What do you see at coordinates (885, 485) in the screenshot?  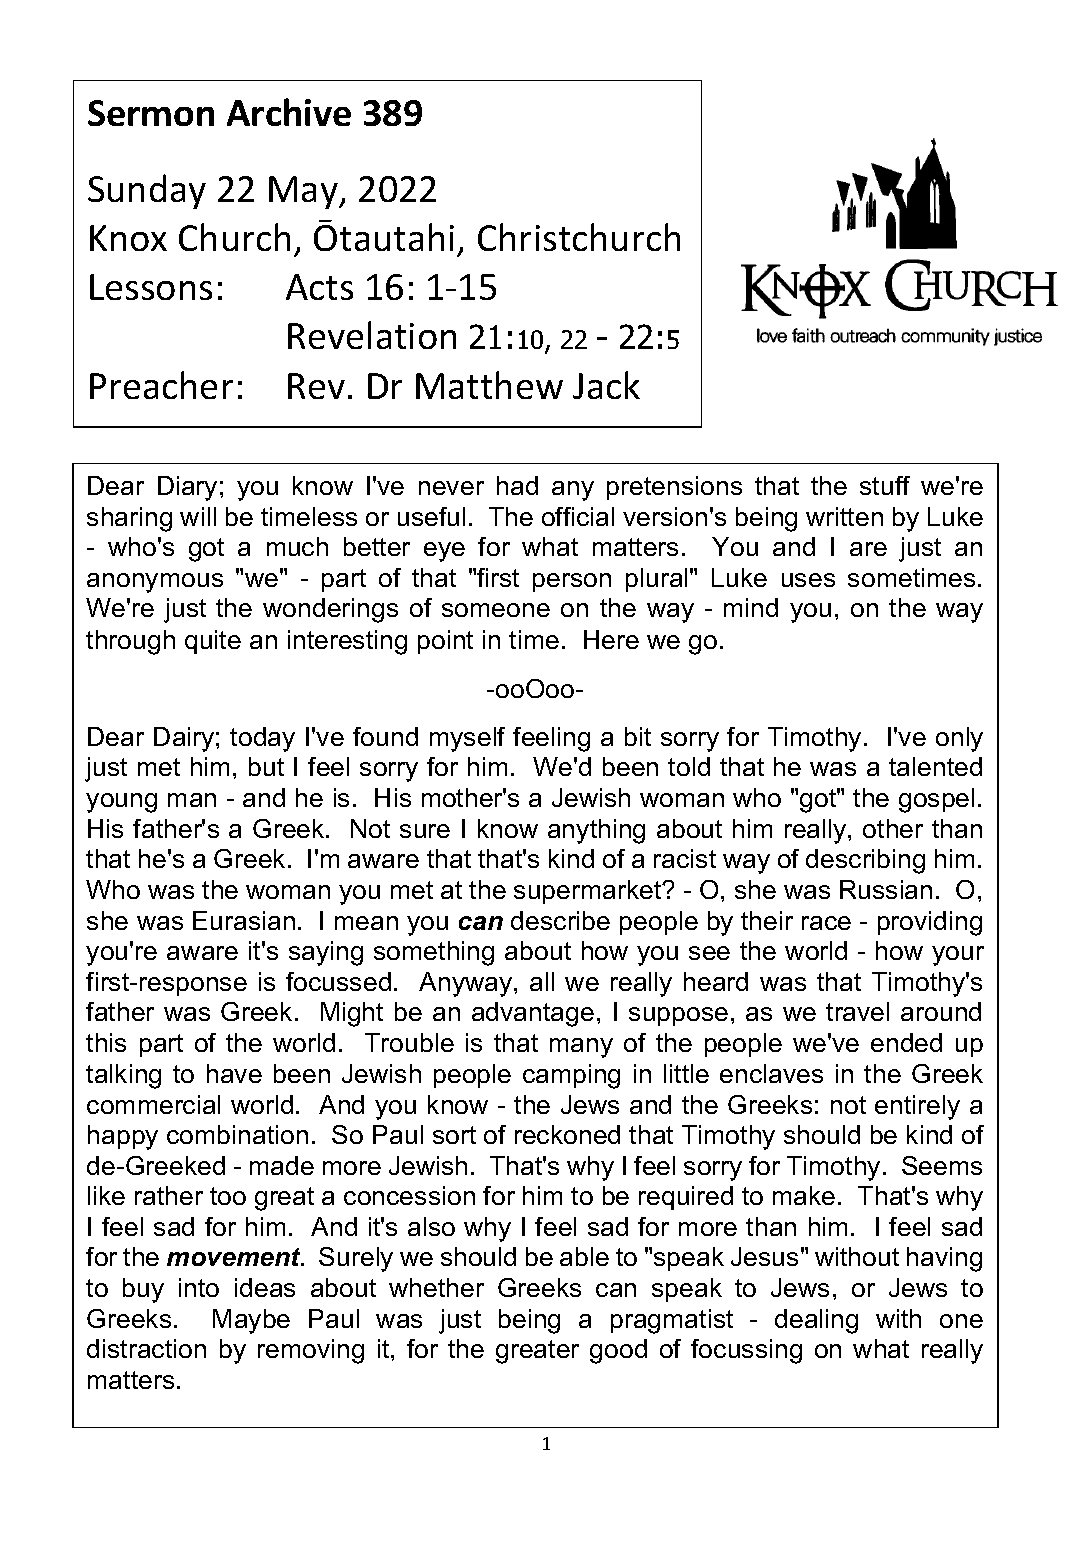 I see `stuff` at bounding box center [885, 485].
